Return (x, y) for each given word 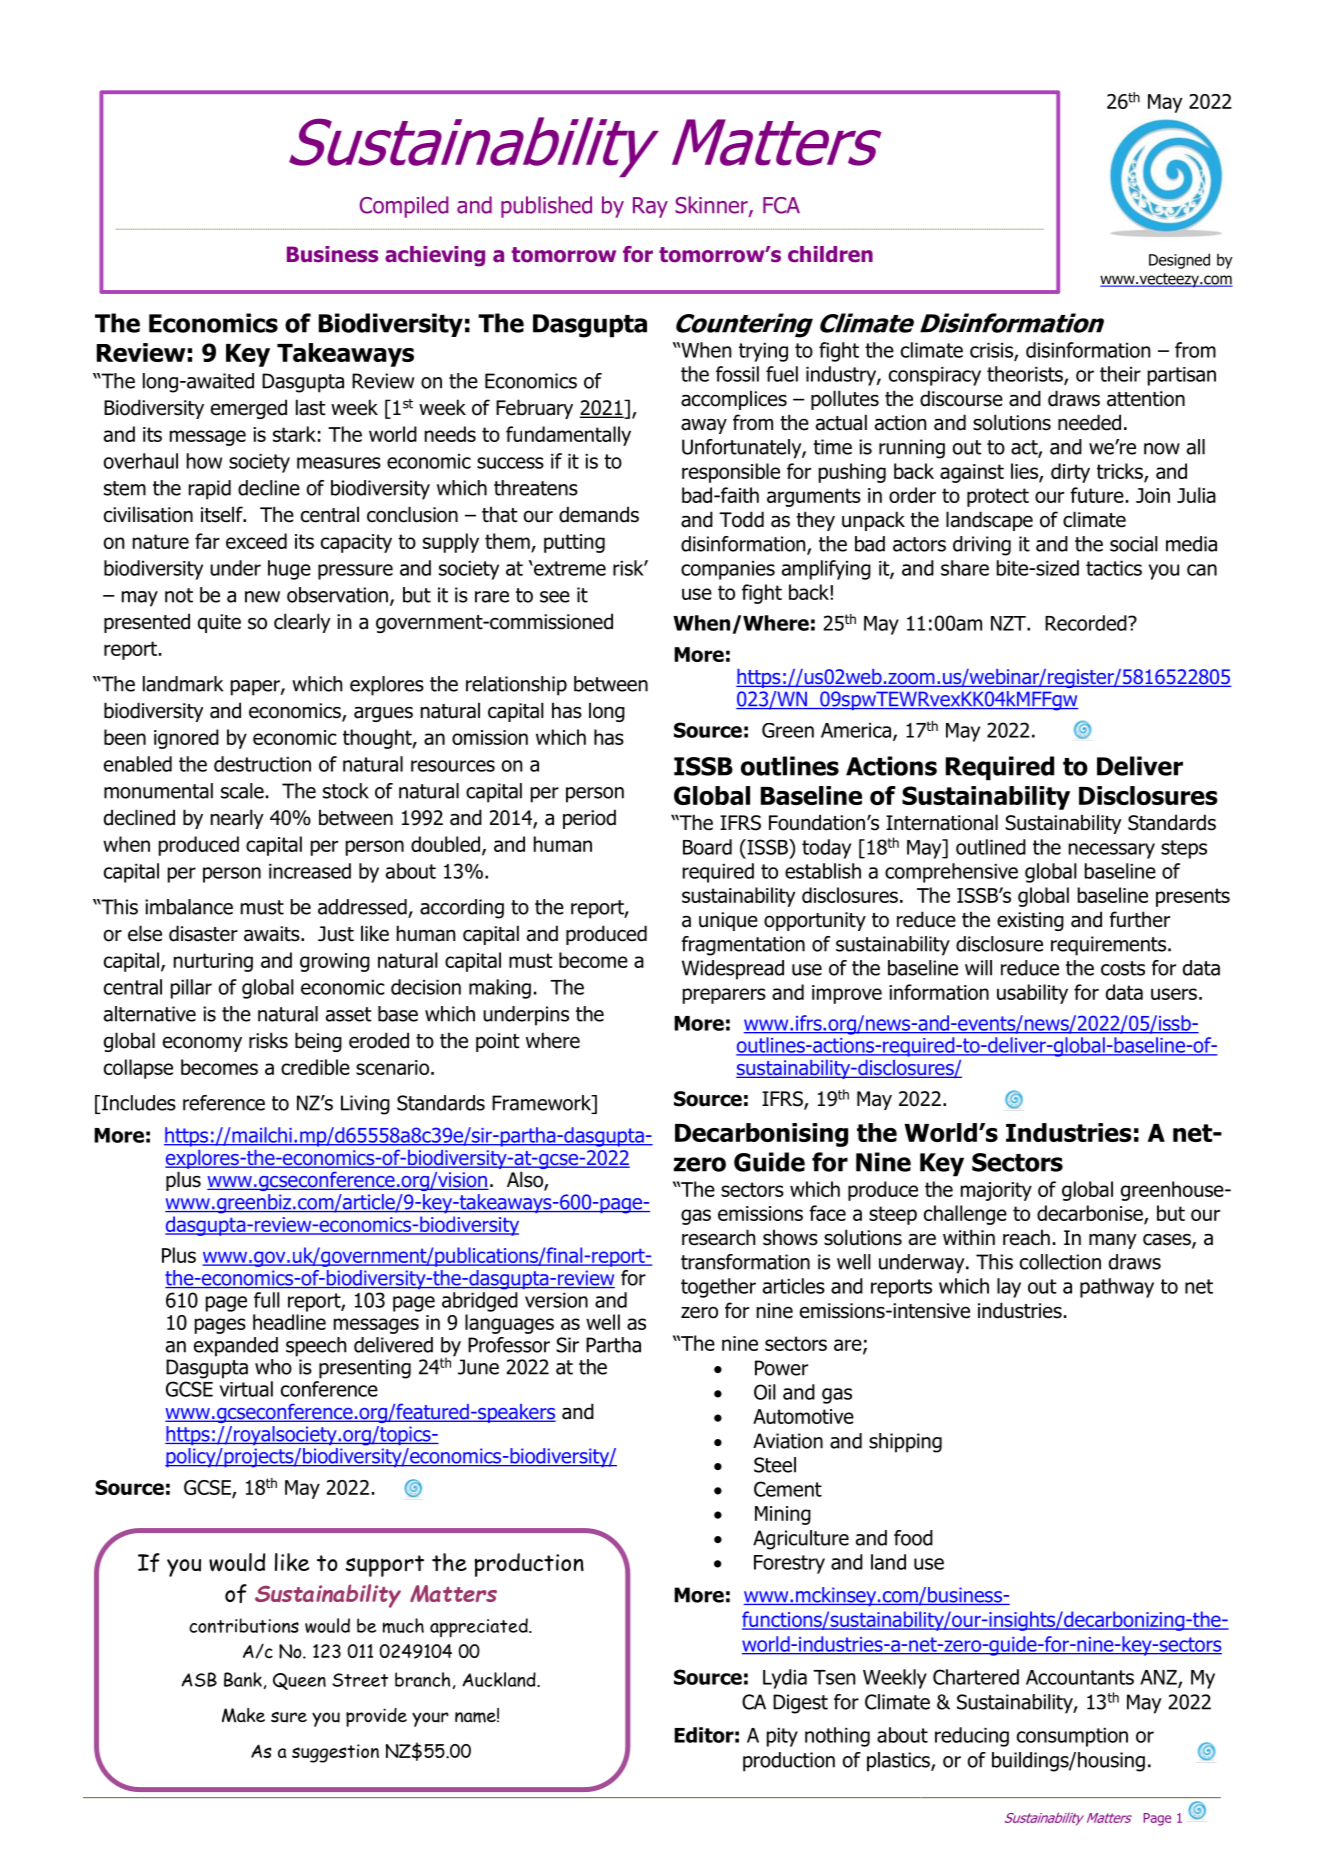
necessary (1112, 851)
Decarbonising (761, 1135)
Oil (765, 1392)
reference (224, 1103)
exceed (256, 541)
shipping (905, 1443)
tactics (1114, 568)
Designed (1179, 261)
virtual (246, 1389)
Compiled (404, 207)
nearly (237, 819)
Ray (650, 207)
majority (996, 1191)
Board (707, 847)
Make (243, 1715)
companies (728, 570)
